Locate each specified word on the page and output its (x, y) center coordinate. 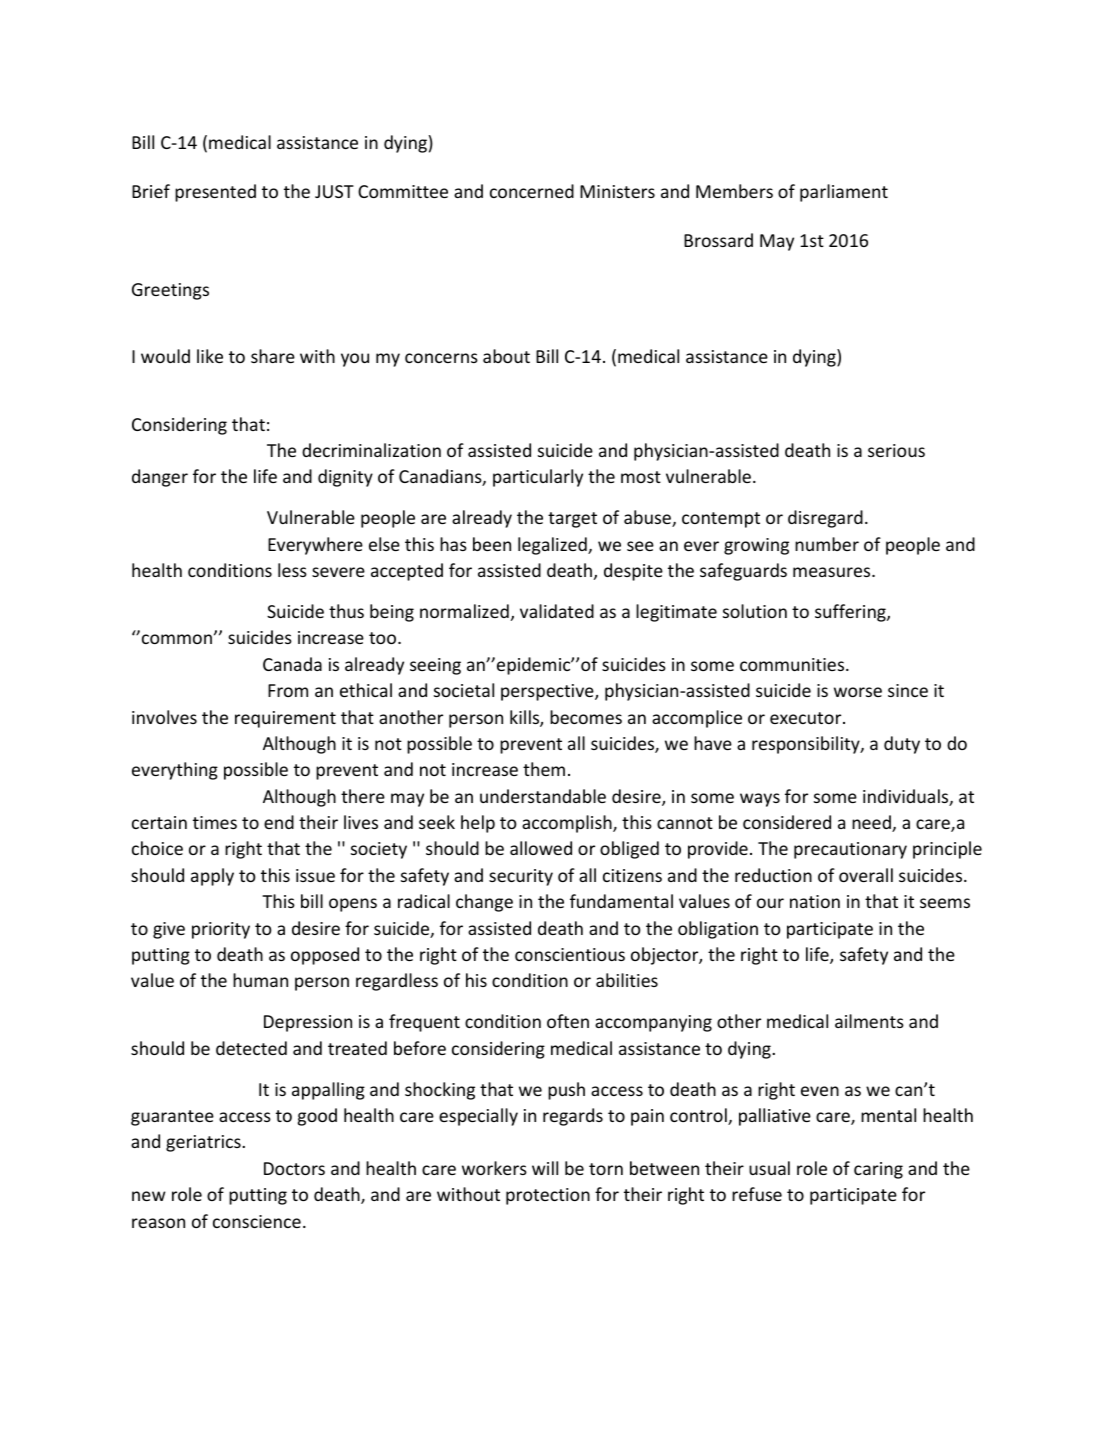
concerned (532, 191)
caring (878, 1170)
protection (548, 1196)
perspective (548, 692)
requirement (285, 719)
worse (858, 692)
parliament (844, 193)
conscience (257, 1221)
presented (215, 193)
